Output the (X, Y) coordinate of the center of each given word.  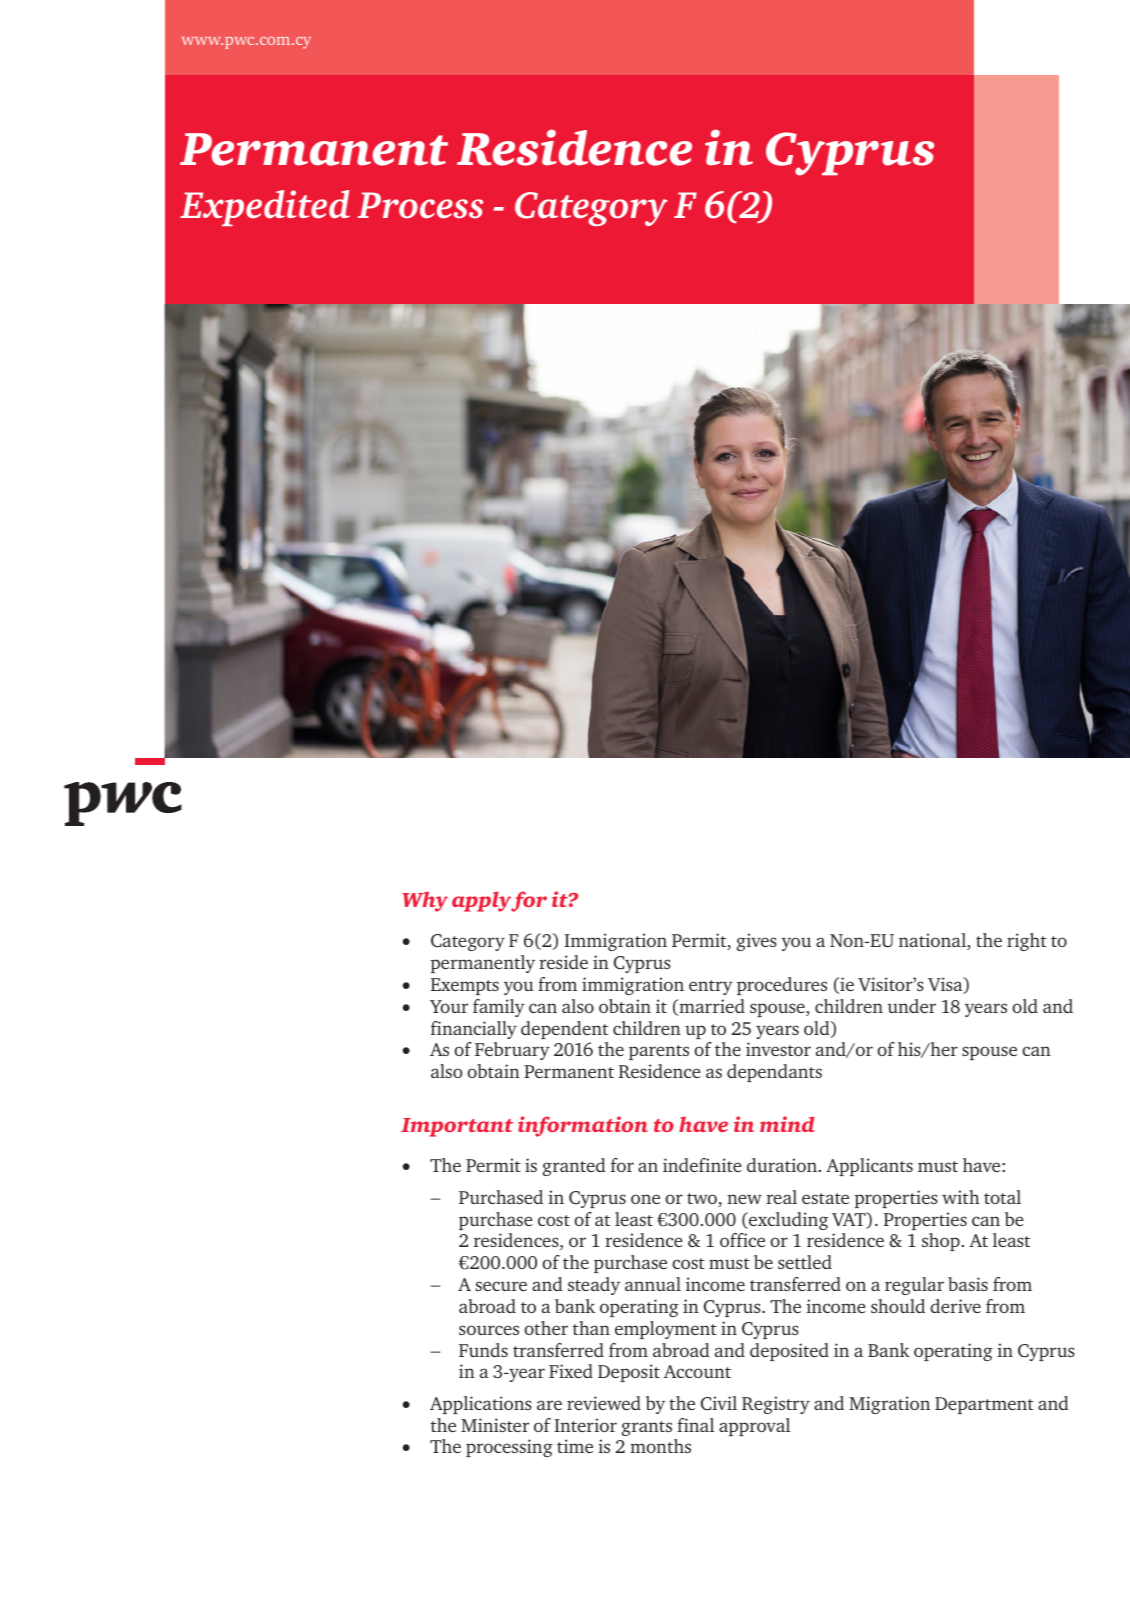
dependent (564, 1030)
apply (482, 901)
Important (457, 1127)
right (1027, 942)
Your (449, 1006)
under (912, 1006)
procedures (782, 986)
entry (711, 987)
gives (757, 942)
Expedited (265, 208)
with (961, 1197)
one (645, 1199)
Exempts (465, 986)
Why (425, 901)
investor (778, 1049)
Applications (481, 1405)
